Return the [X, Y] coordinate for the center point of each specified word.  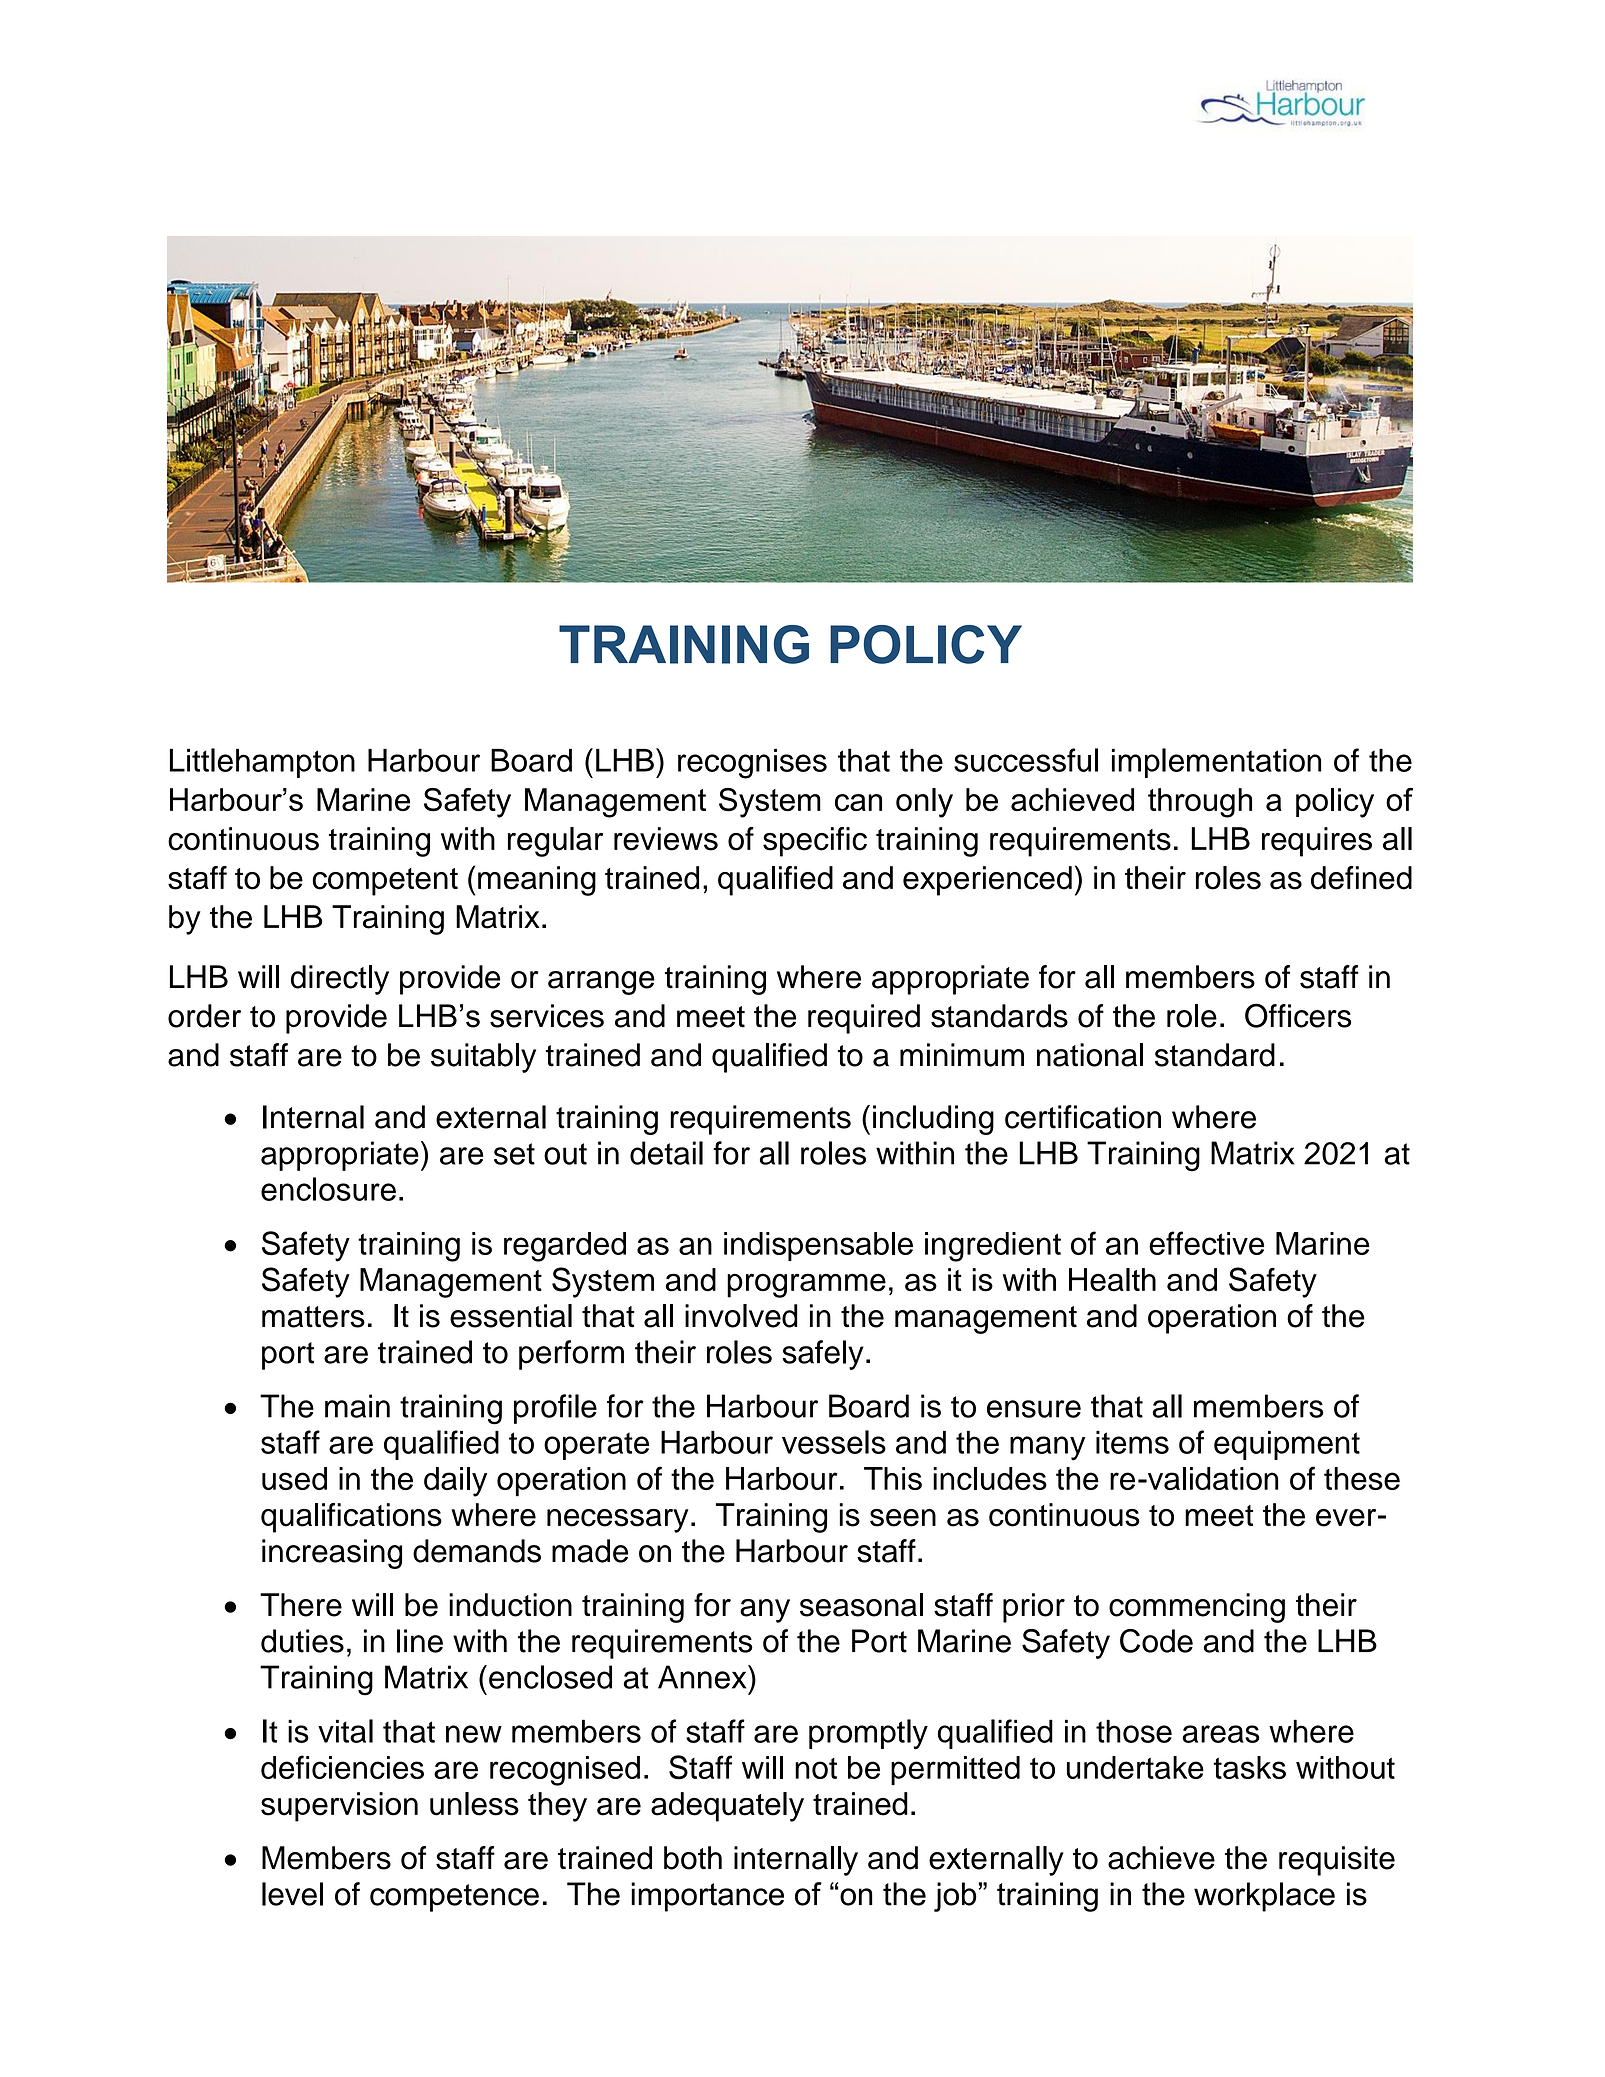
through [1200, 803]
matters [313, 1317]
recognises [752, 764]
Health [1112, 1280]
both [693, 1858]
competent [385, 882]
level [292, 1894]
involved [741, 1316]
